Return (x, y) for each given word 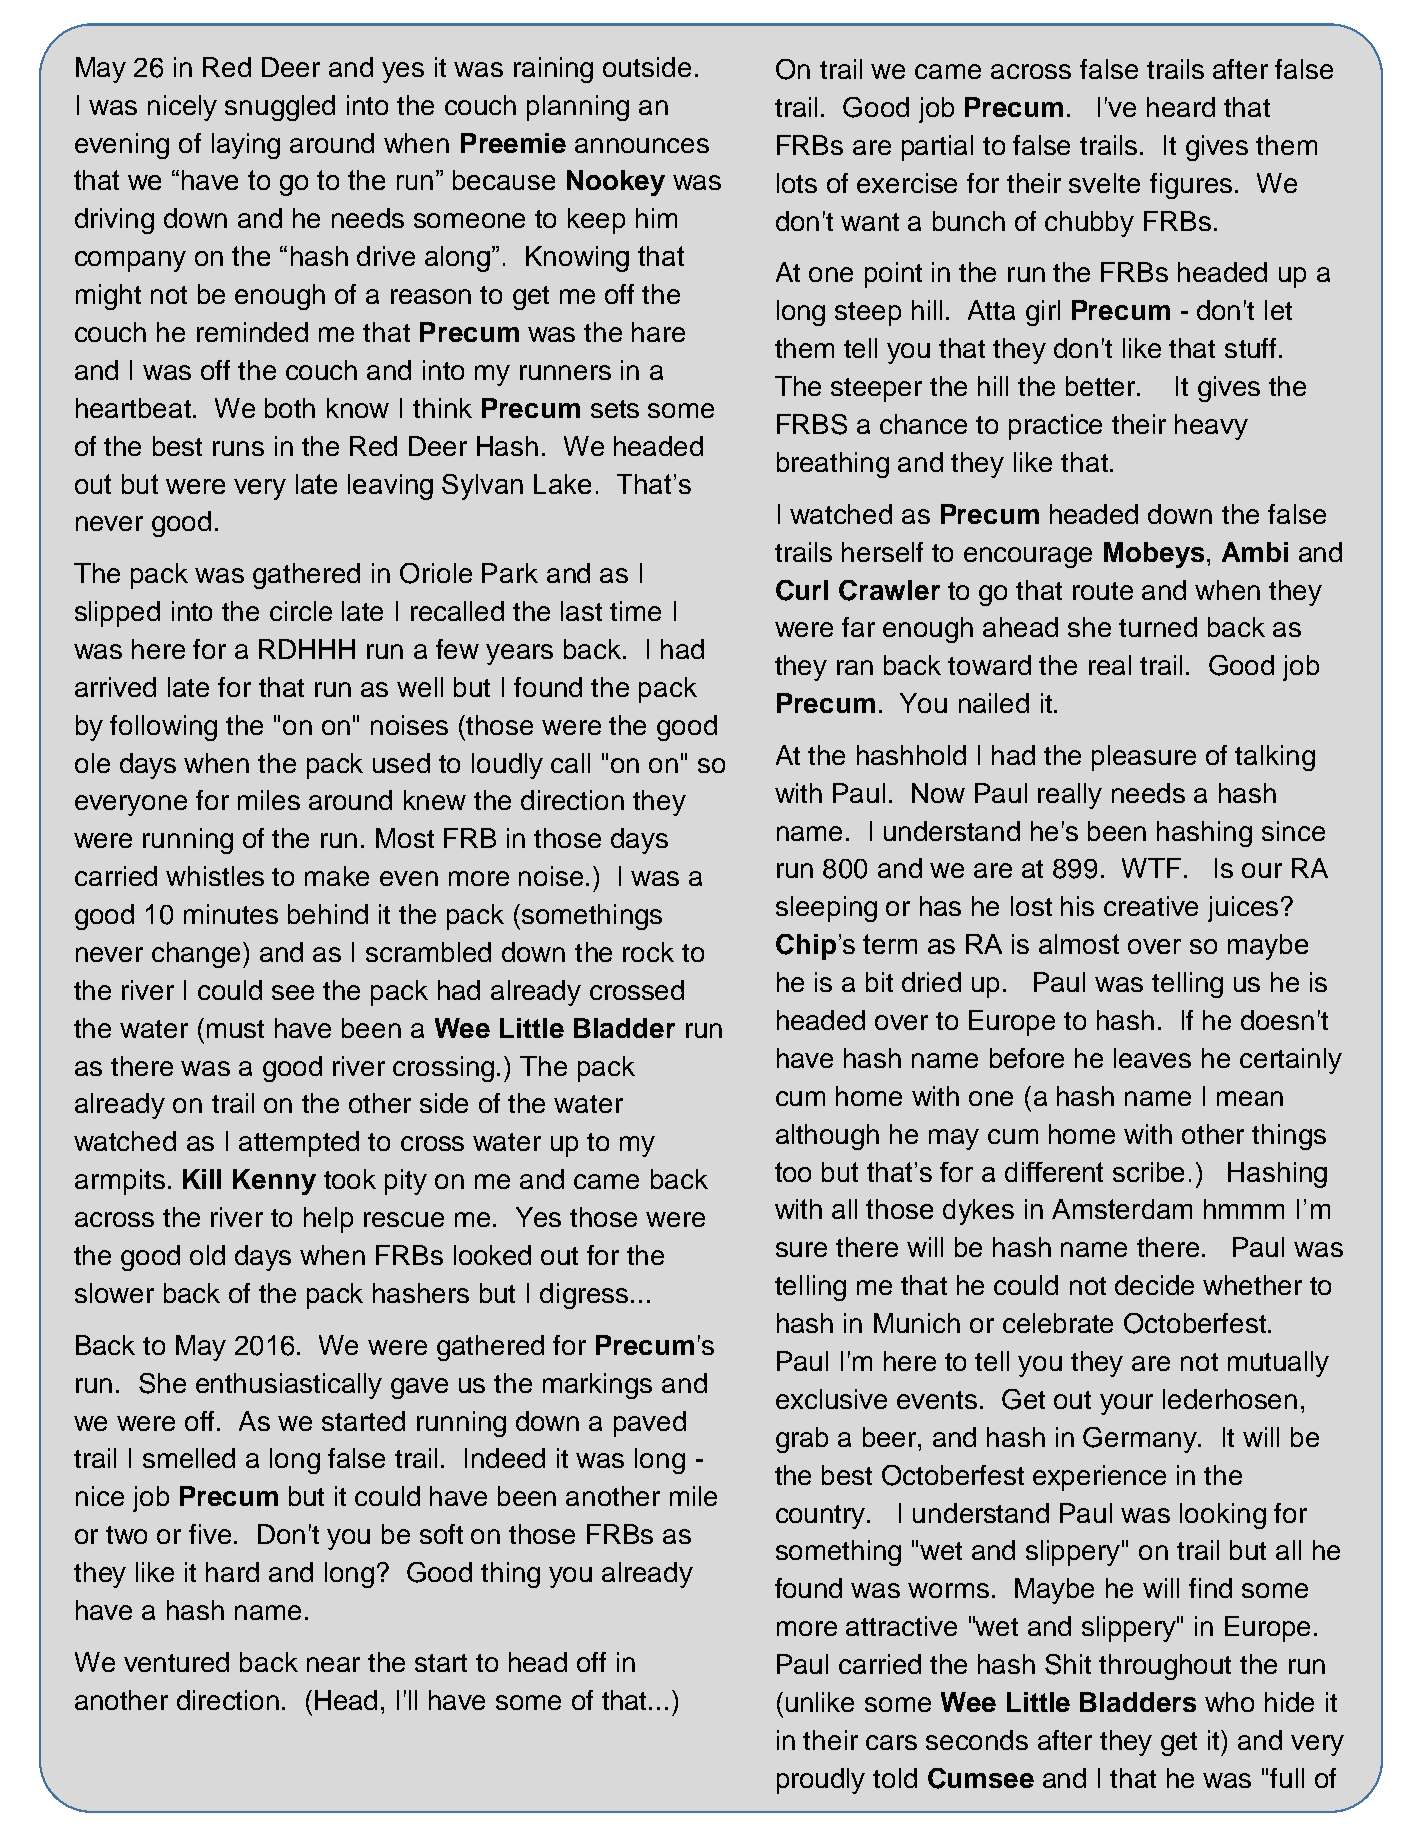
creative (1151, 906)
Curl (802, 590)
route (1103, 591)
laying (246, 146)
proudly (821, 1781)
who (1229, 1702)
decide (1154, 1285)
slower (114, 1293)
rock (648, 952)
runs (238, 448)
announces (642, 145)
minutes (231, 914)
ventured (176, 1662)
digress (584, 1296)
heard (1181, 107)
